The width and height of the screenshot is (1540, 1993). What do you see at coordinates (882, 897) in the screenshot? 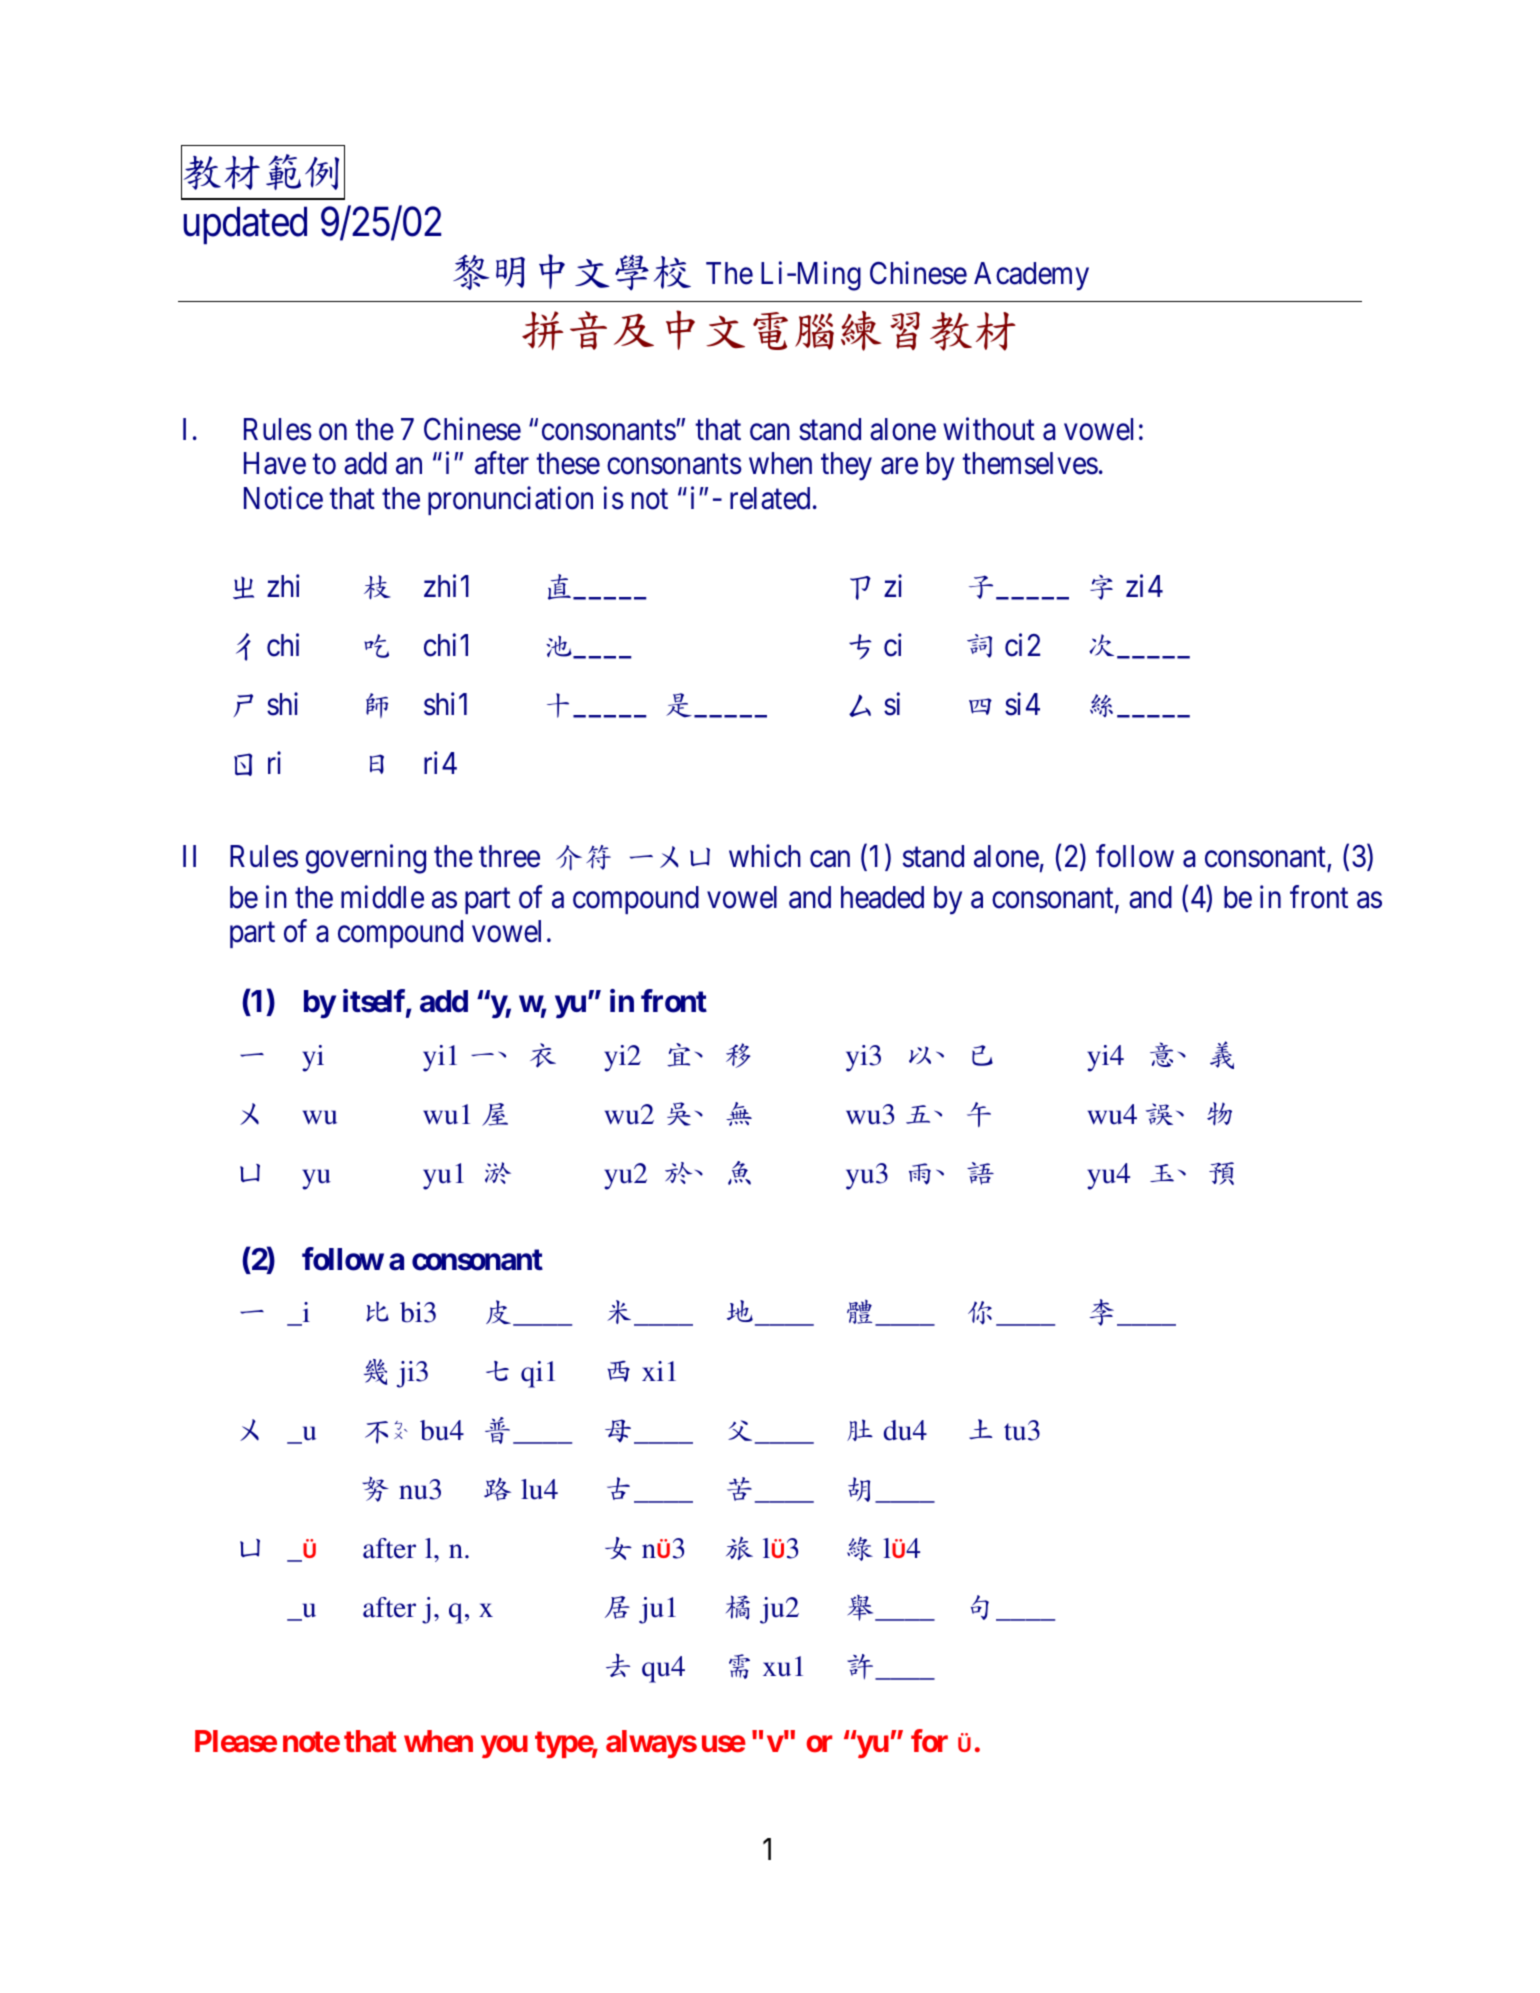
I see `headed` at bounding box center [882, 897].
